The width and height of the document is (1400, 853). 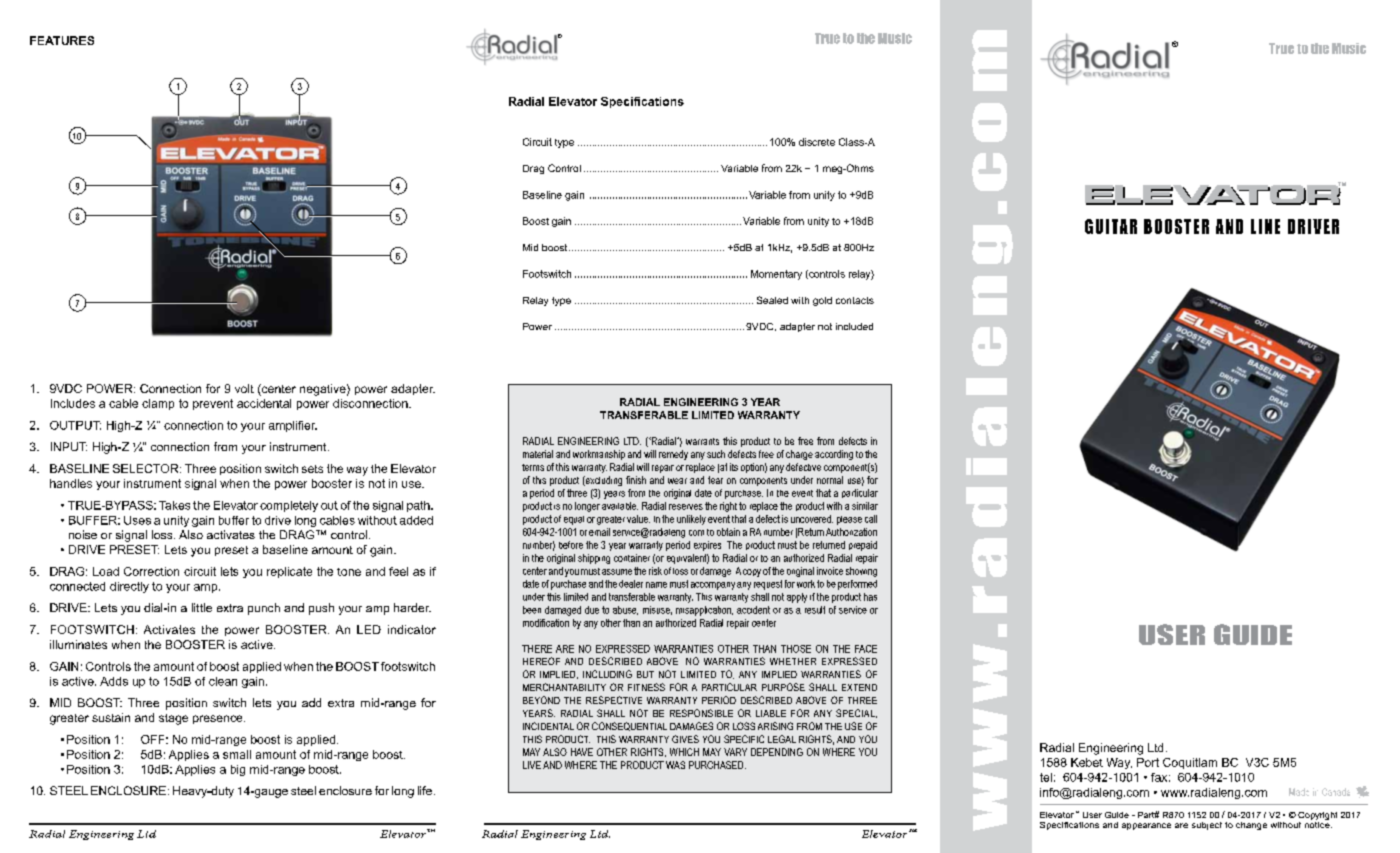 What do you see at coordinates (776, 275) in the document?
I see `Momentary` at bounding box center [776, 275].
